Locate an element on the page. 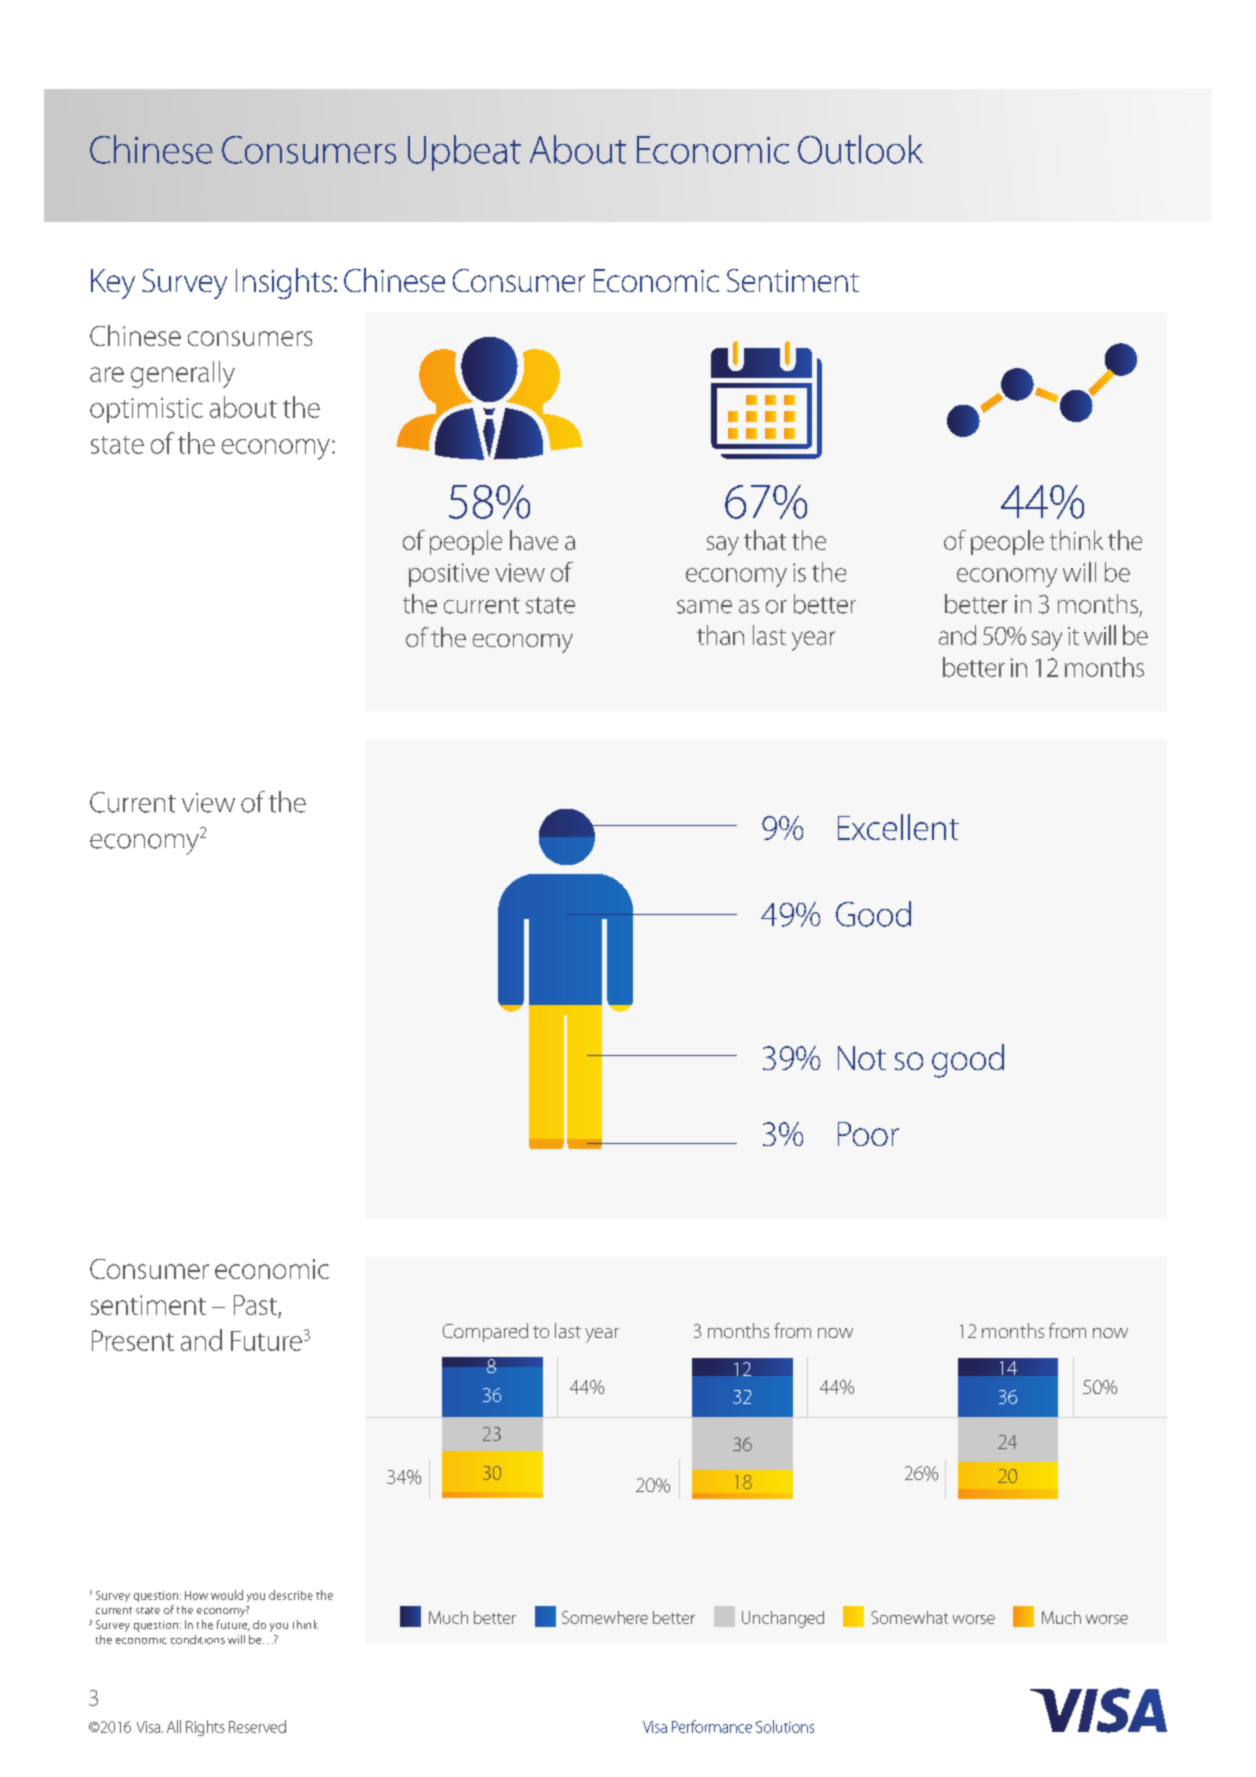  Not is located at coordinates (862, 1058).
